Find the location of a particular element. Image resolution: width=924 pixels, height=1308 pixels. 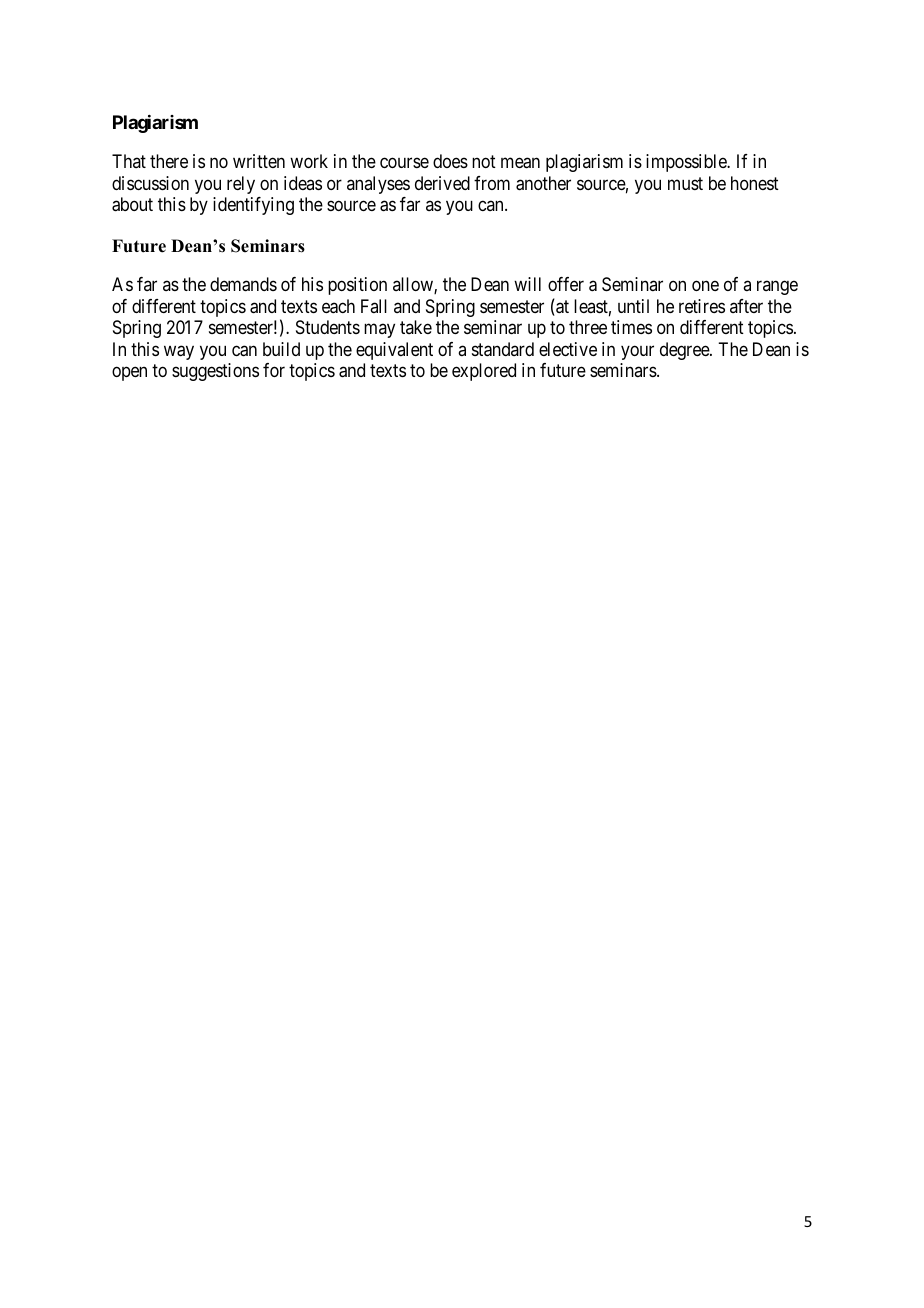

must is located at coordinates (685, 183).
